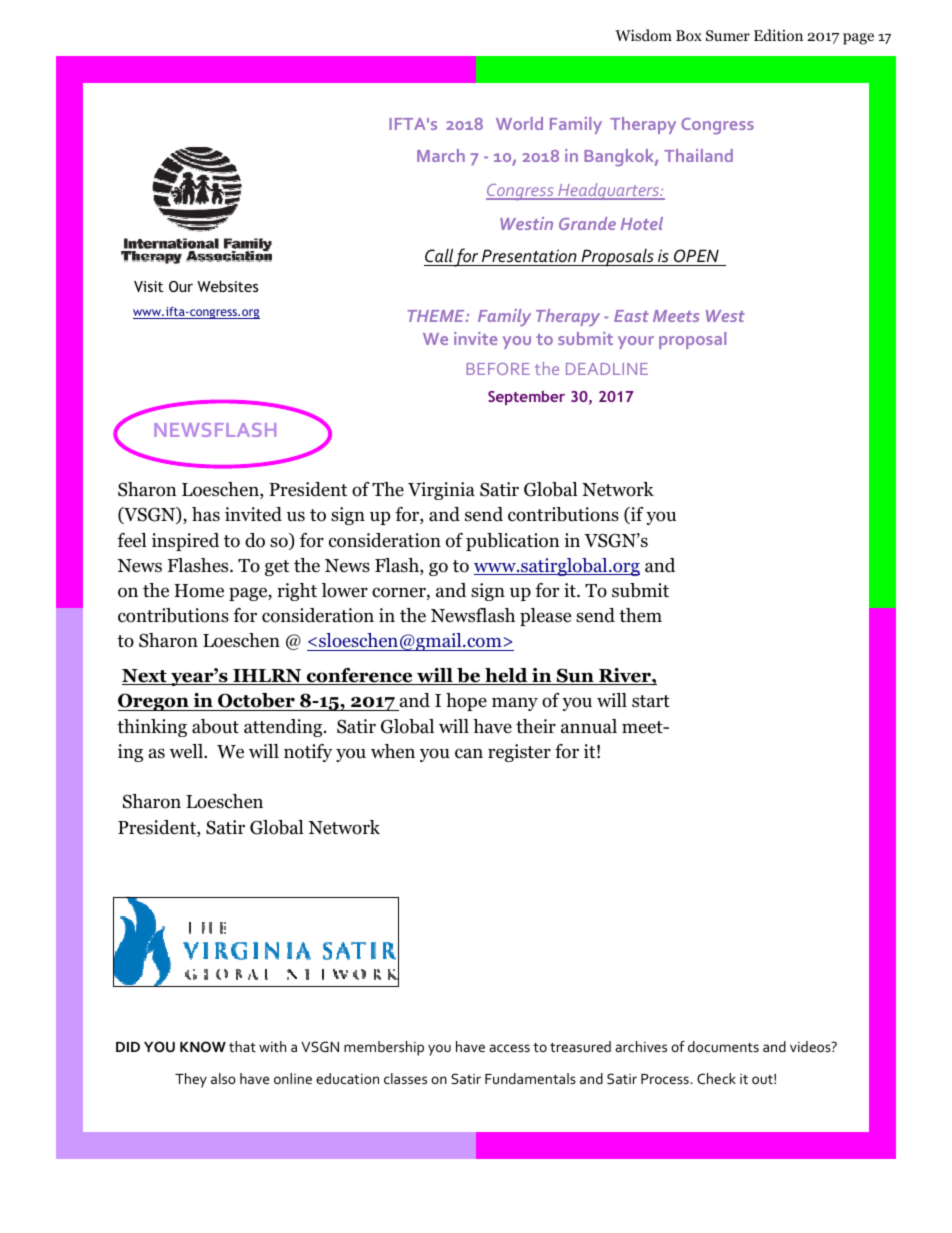  I want to click on your, so click(636, 342).
